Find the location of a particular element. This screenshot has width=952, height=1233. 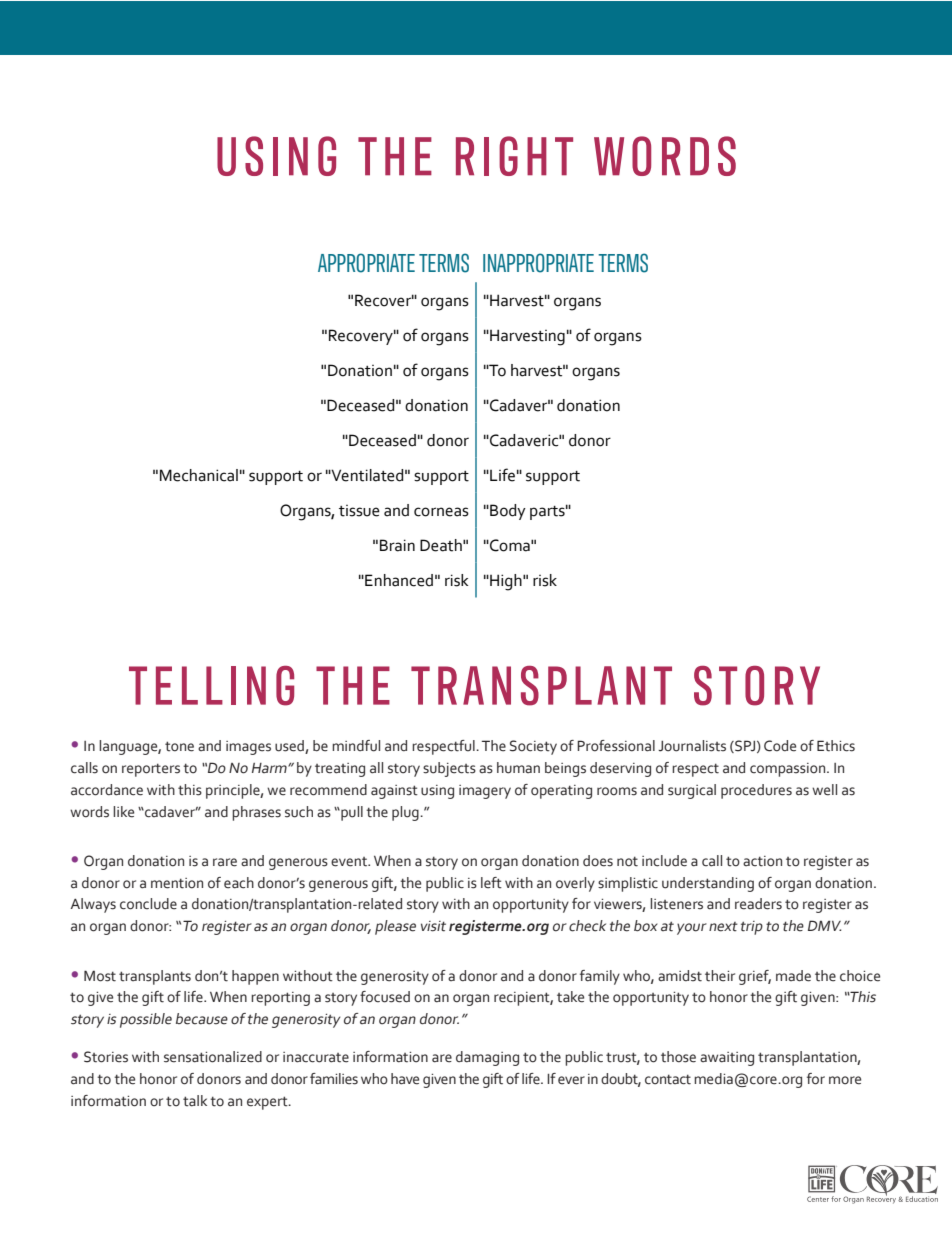

Mechanical is located at coordinates (199, 475).
